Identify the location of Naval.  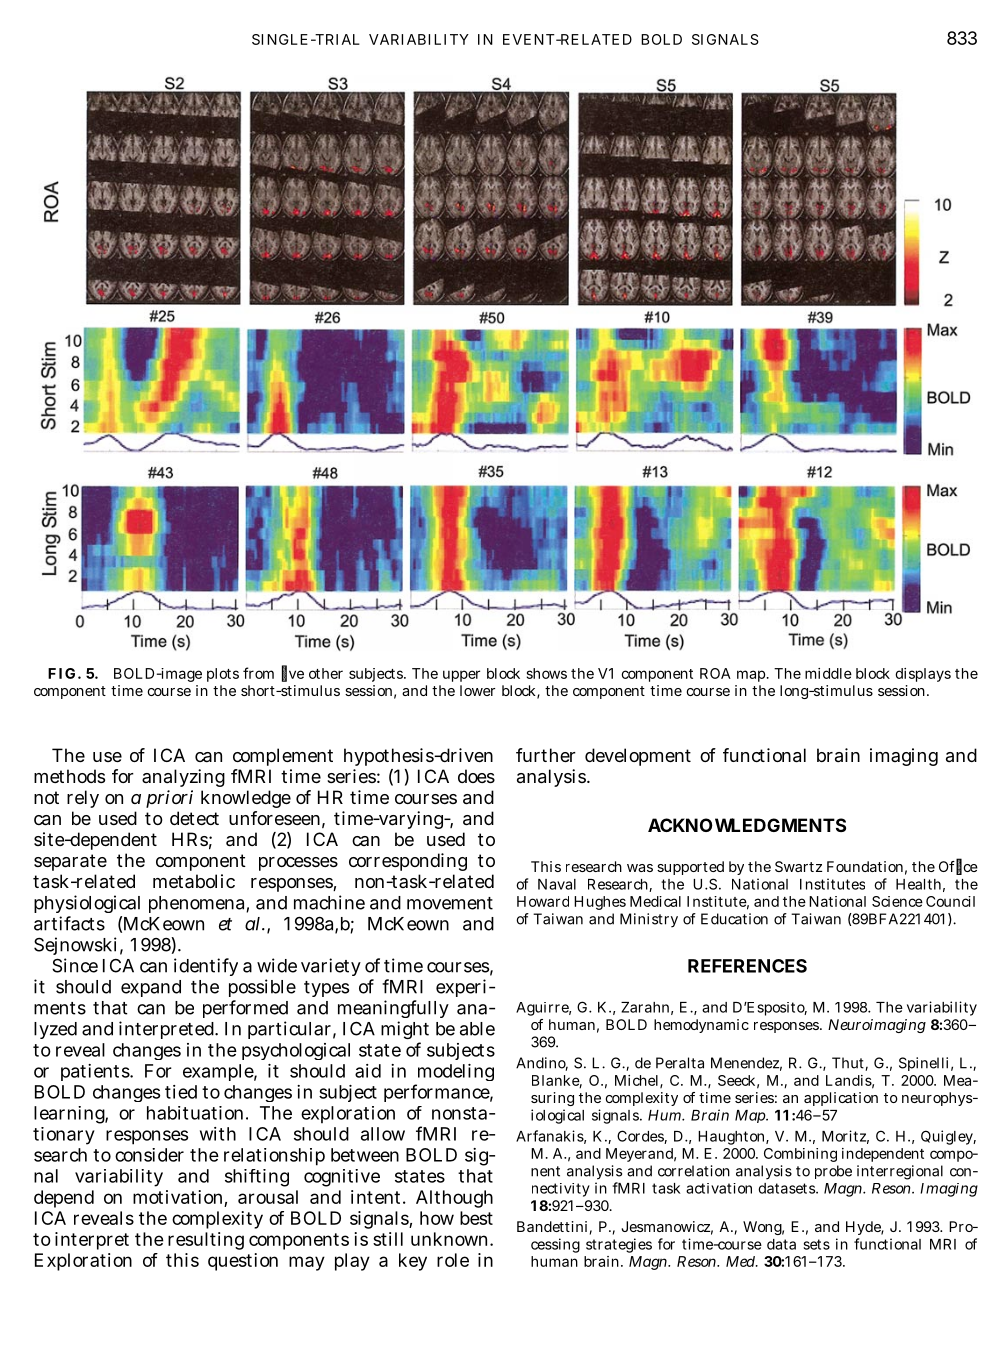
(557, 884).
